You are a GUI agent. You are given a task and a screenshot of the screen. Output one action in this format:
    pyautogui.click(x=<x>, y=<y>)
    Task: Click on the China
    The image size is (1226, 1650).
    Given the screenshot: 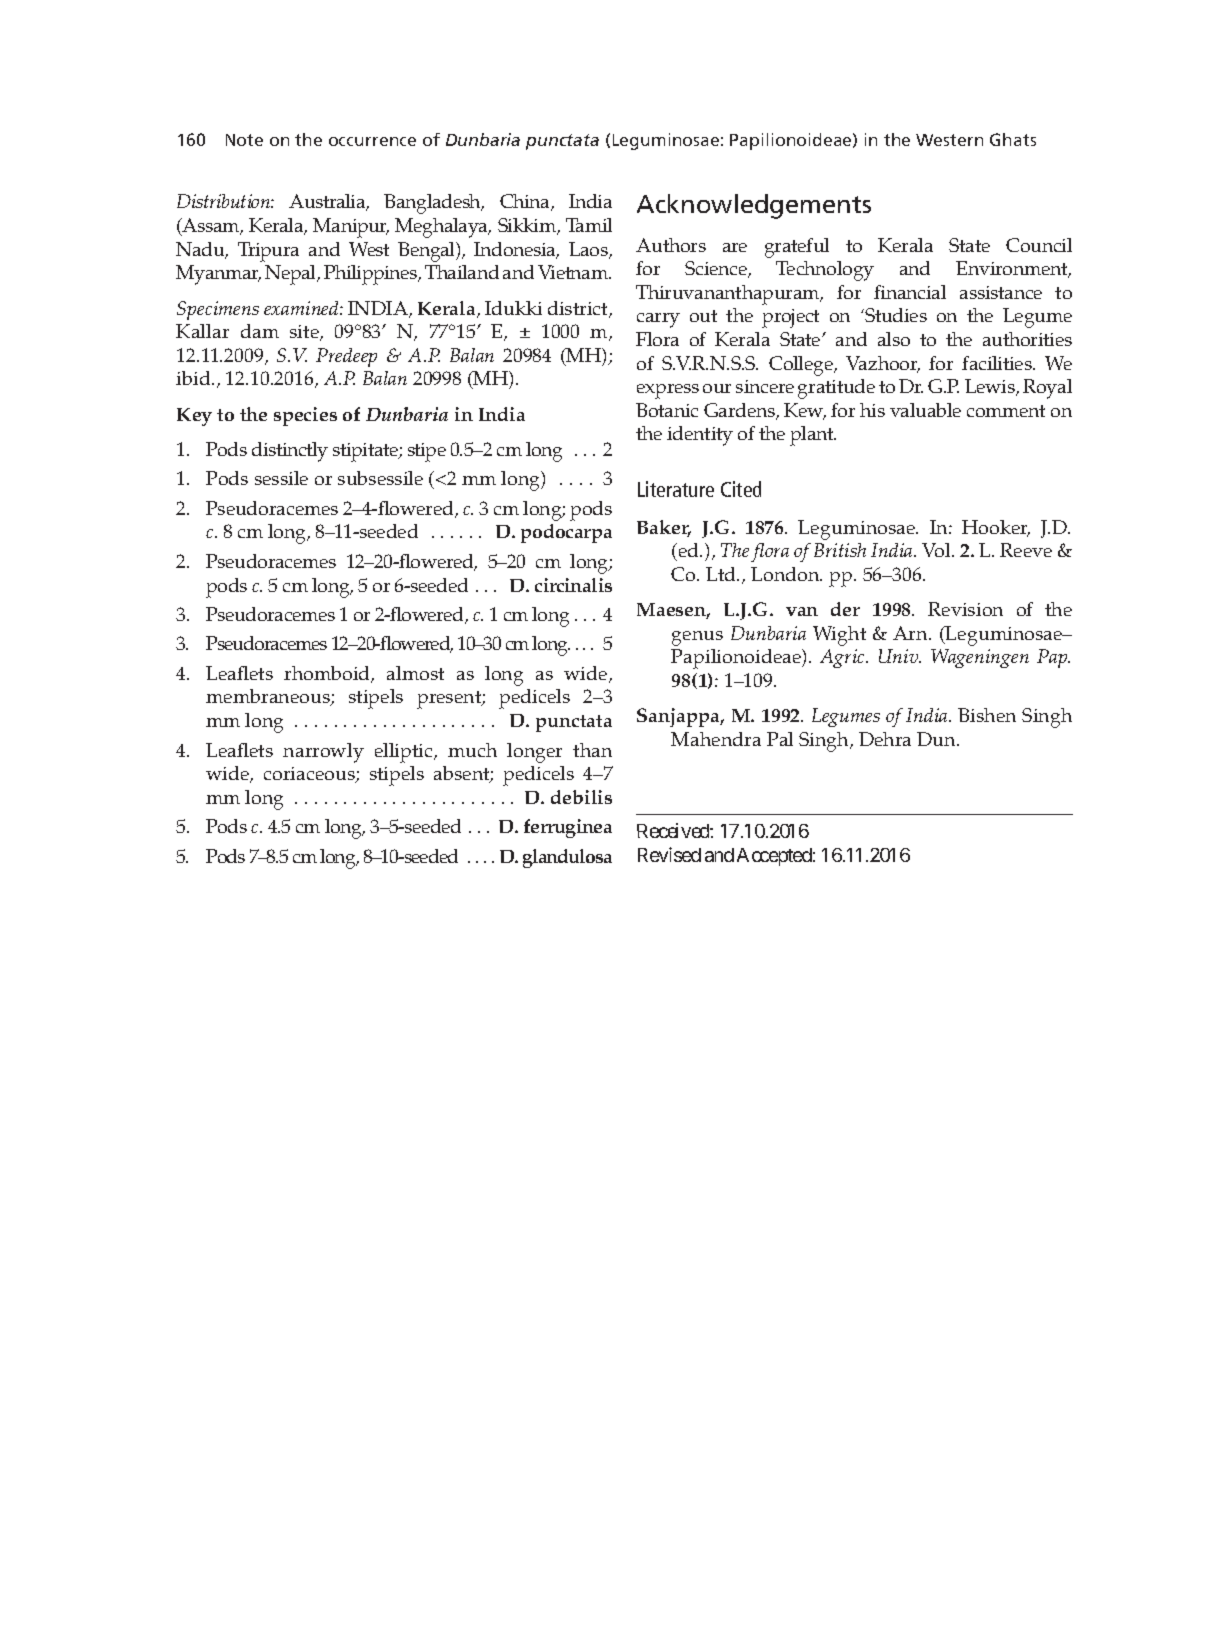 What is the action you would take?
    pyautogui.click(x=526, y=202)
